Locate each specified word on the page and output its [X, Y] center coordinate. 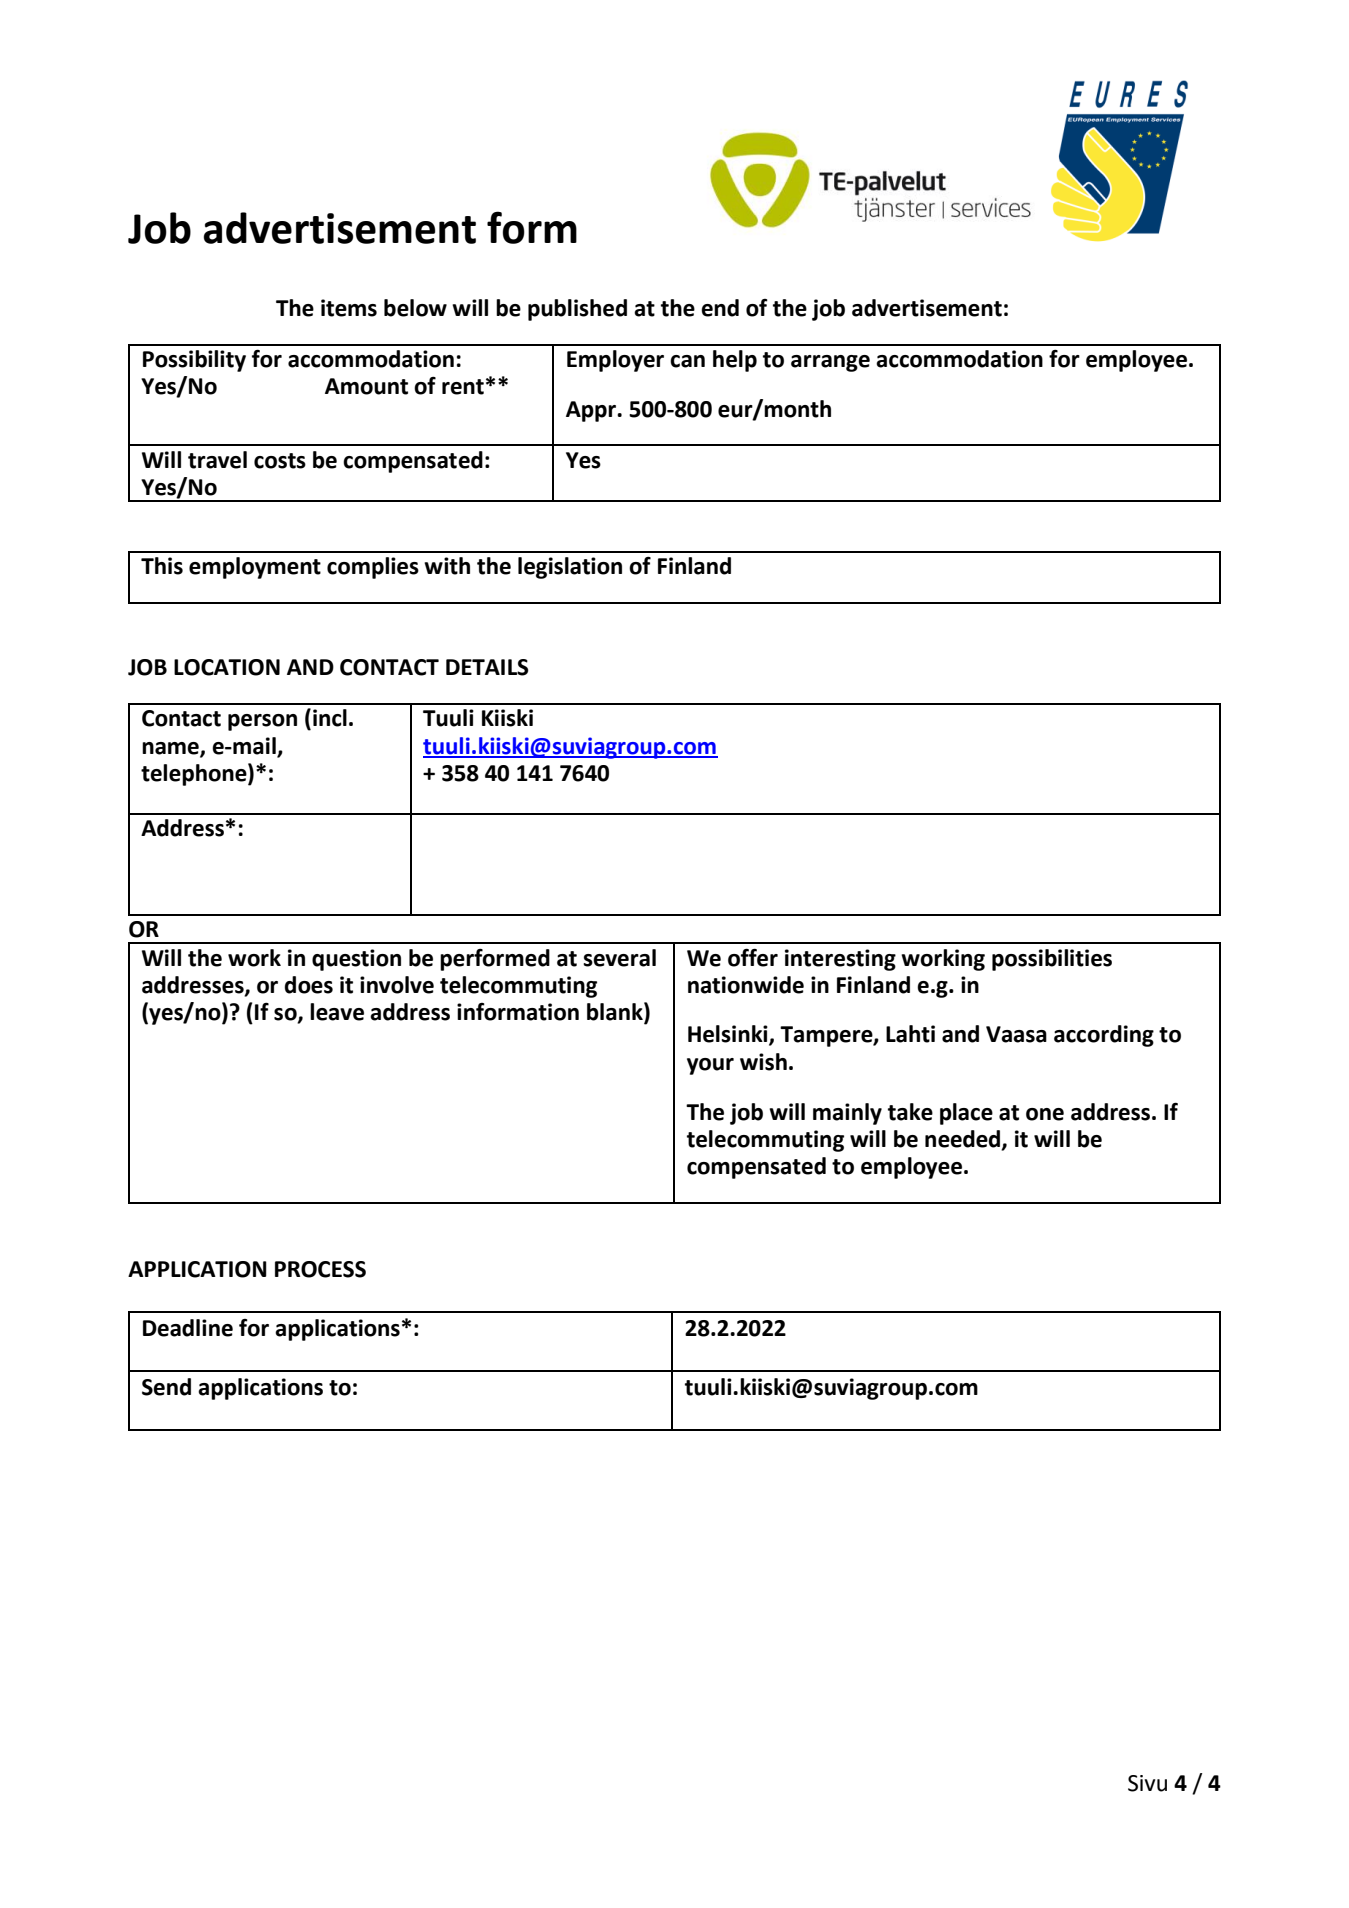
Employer [615, 361]
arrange [830, 363]
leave [337, 1012]
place [966, 1114]
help [735, 361]
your [710, 1066]
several [619, 958]
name [171, 749]
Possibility [194, 361]
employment [255, 568]
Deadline [188, 1328]
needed [964, 1139]
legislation [570, 568]
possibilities [1052, 960]
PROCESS [320, 1269]
